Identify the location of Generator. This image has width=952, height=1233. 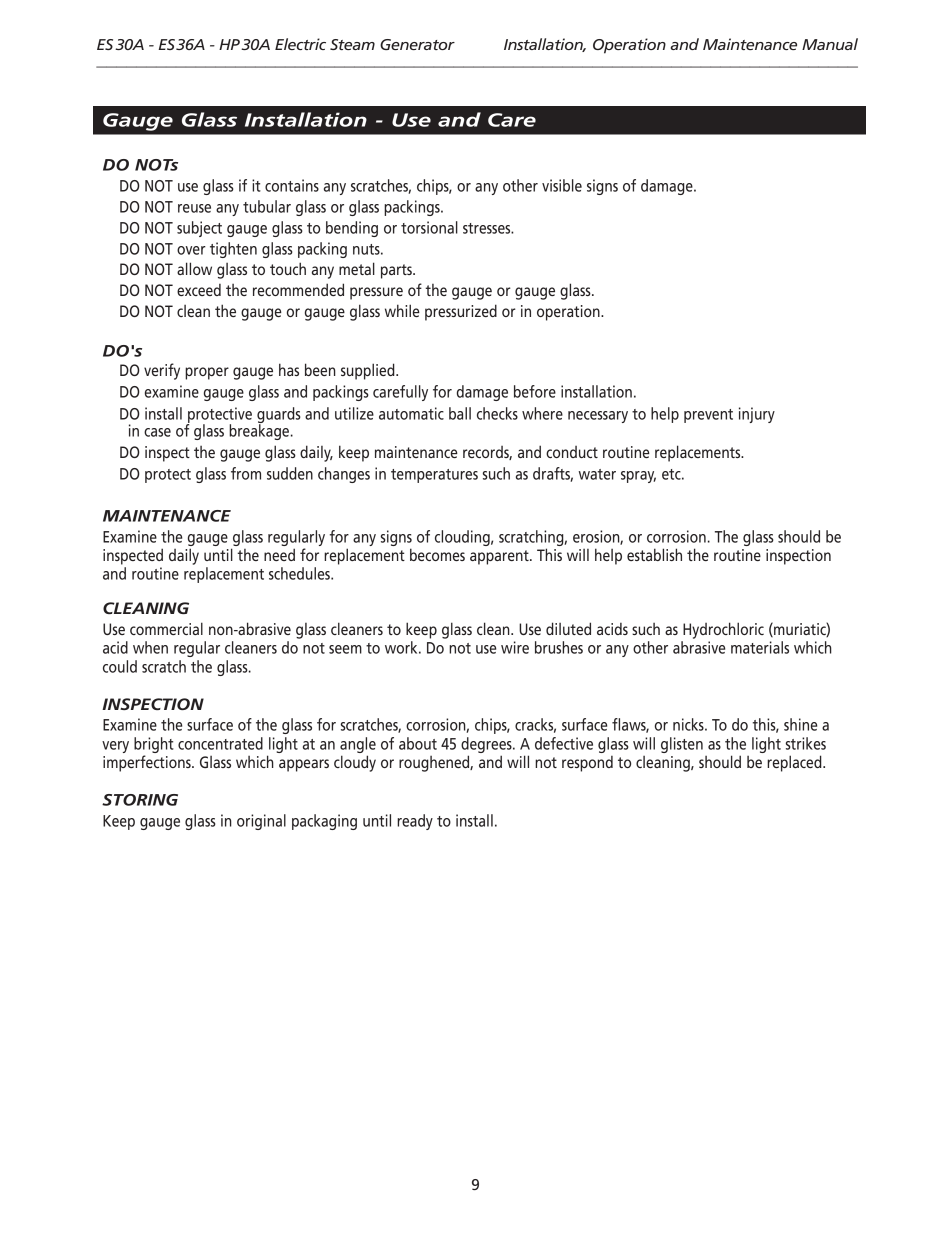
(417, 44).
